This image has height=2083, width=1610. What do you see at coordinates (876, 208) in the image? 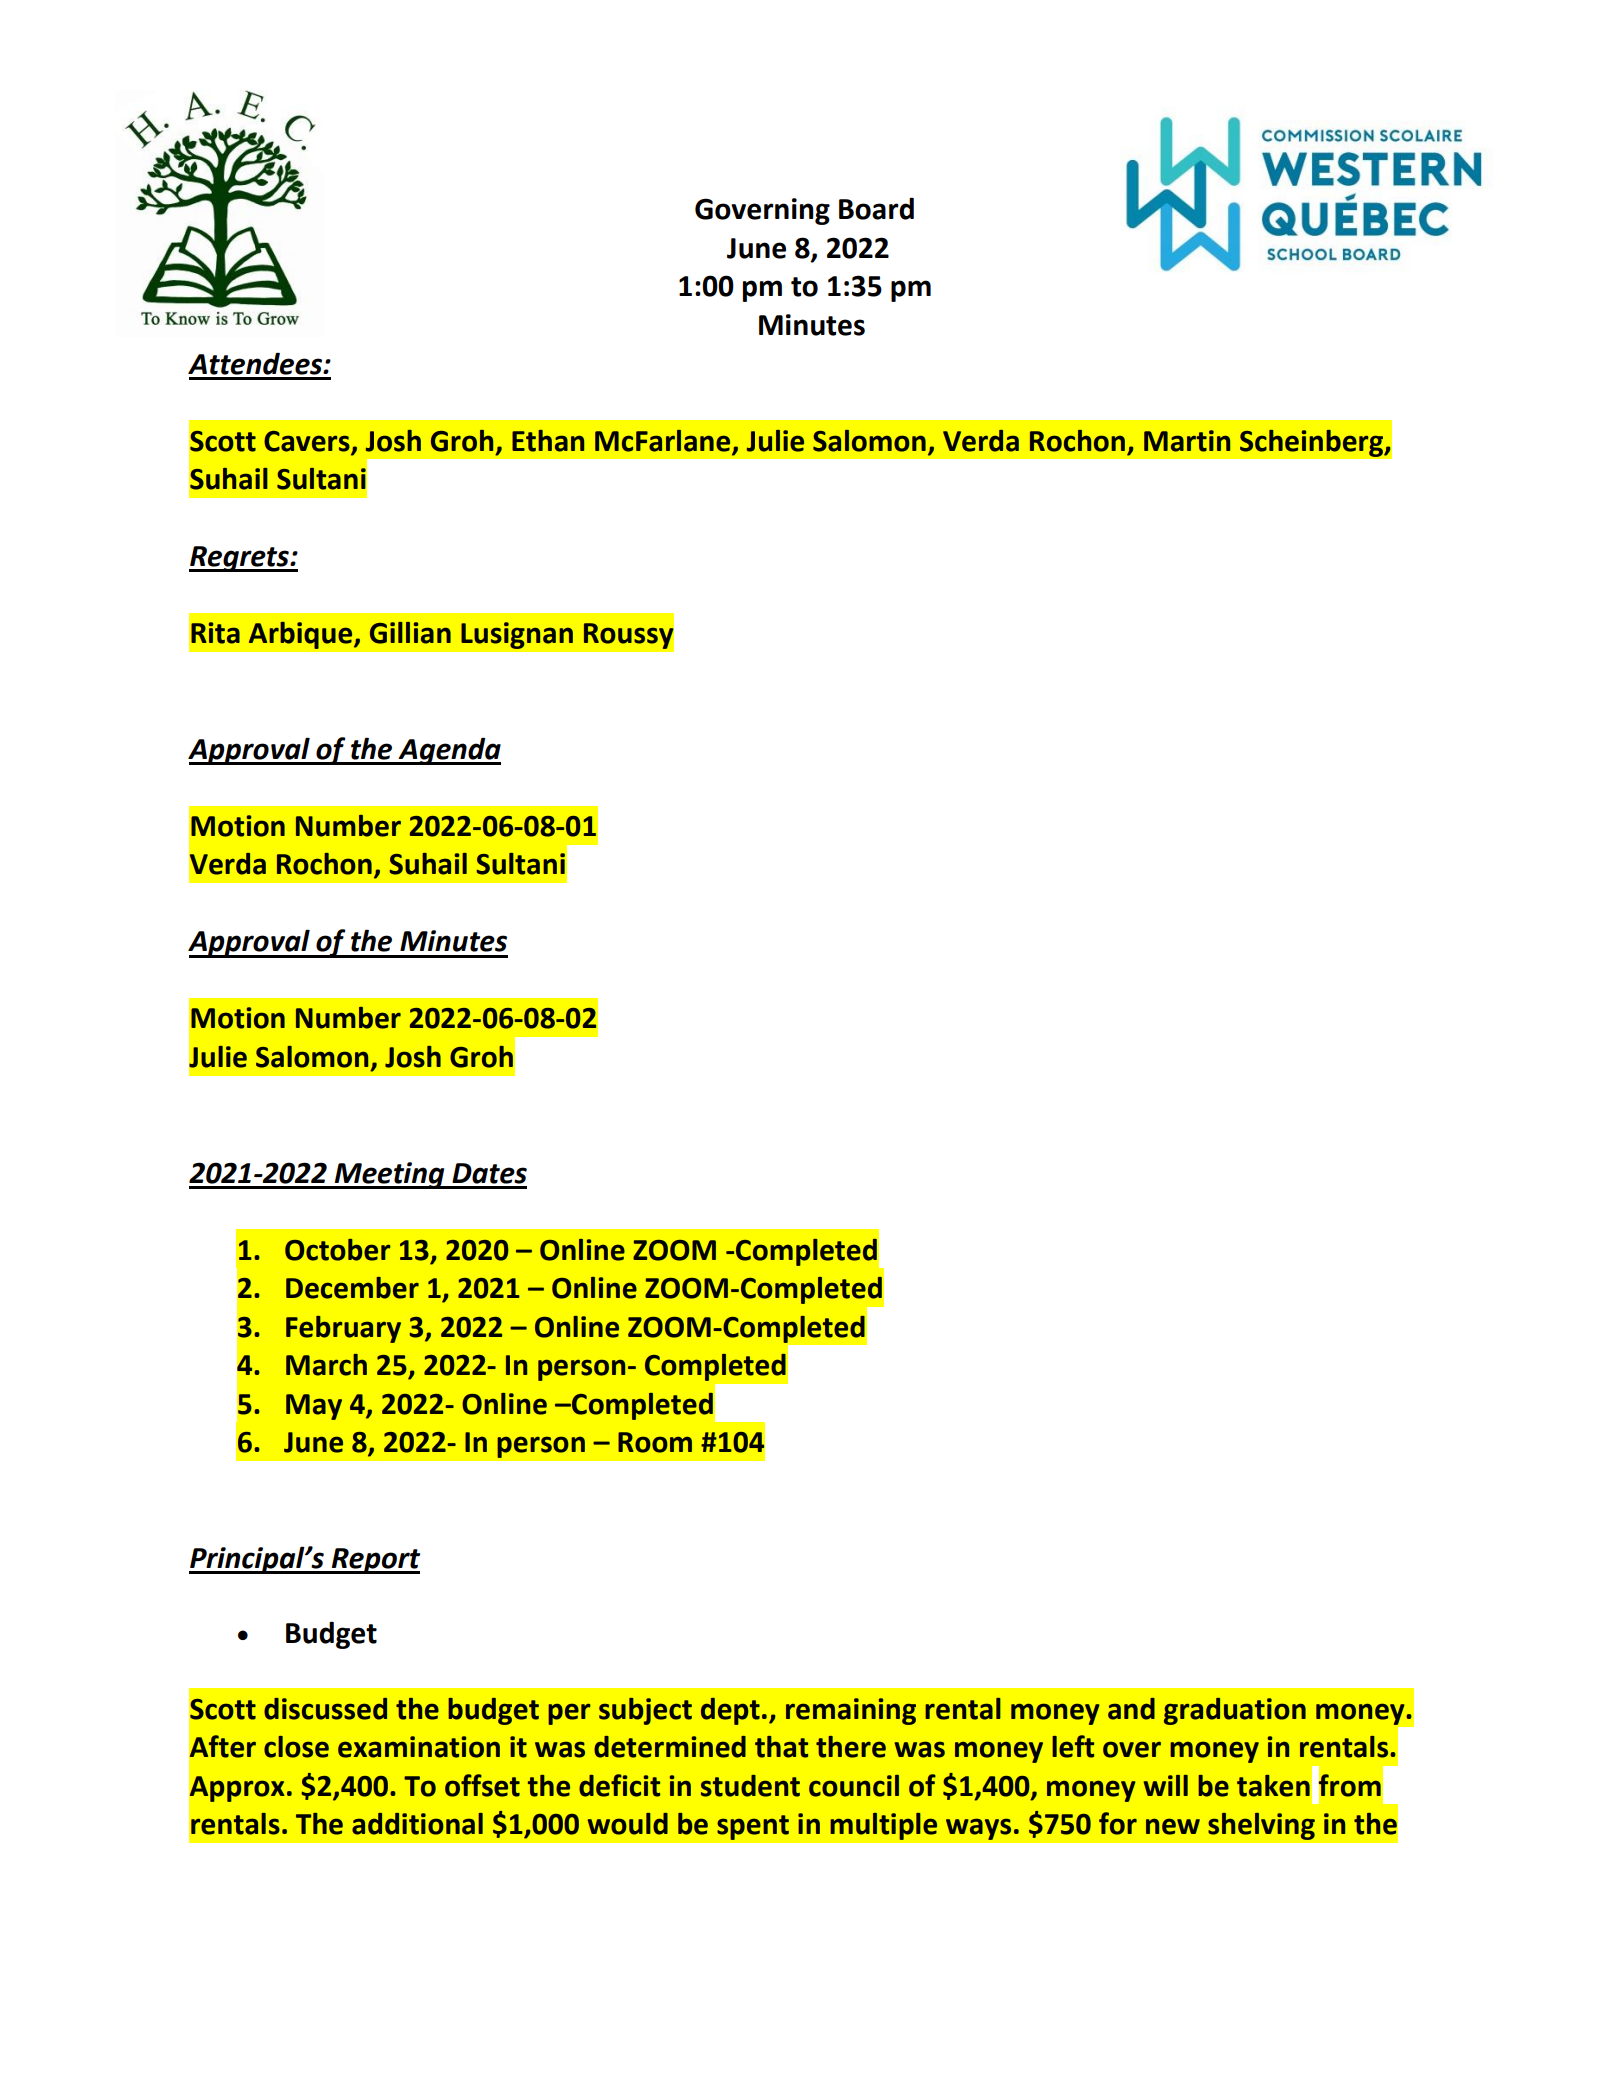
I see `Board` at bounding box center [876, 208].
